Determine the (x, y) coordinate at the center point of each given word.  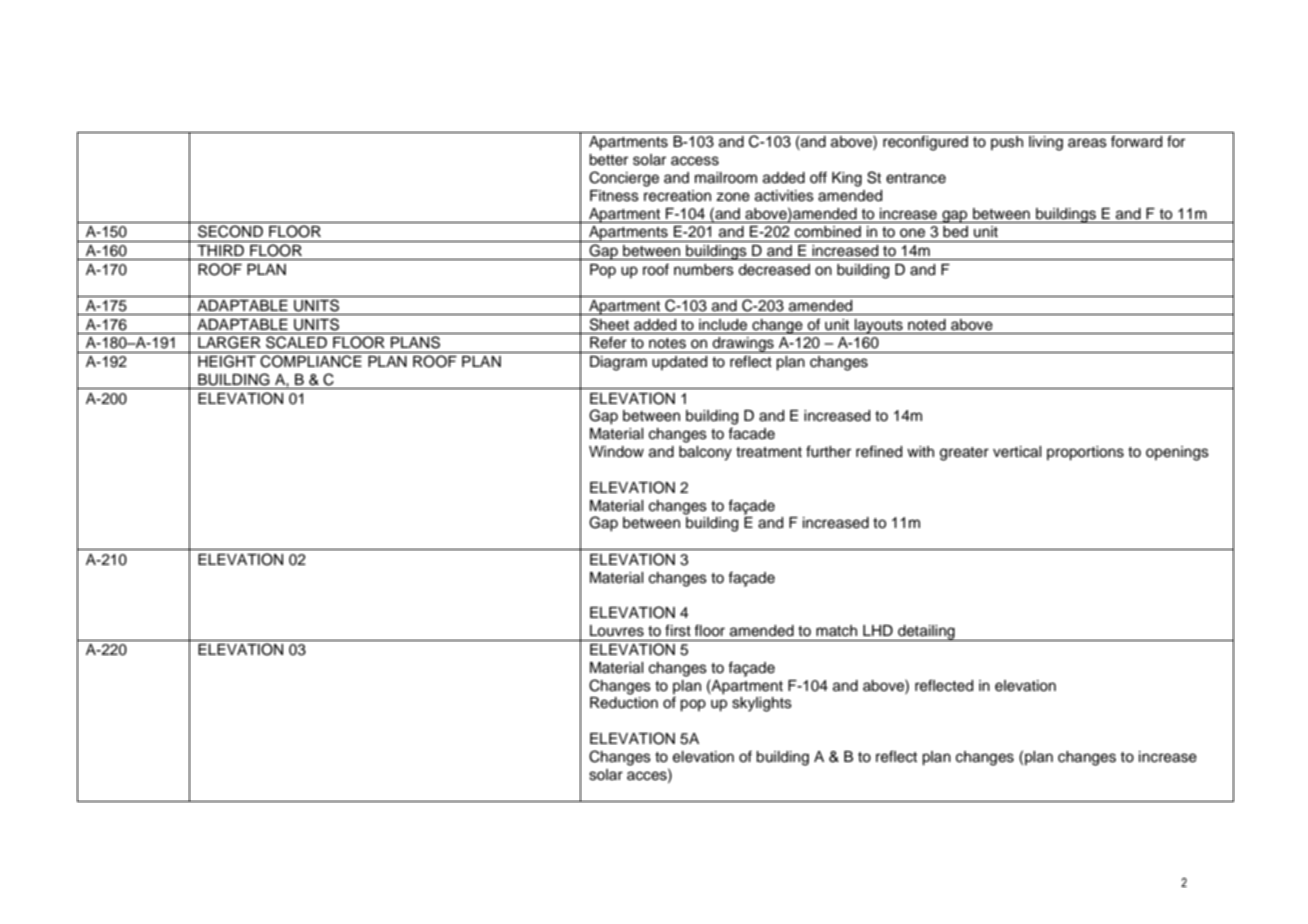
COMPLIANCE (311, 361)
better (608, 160)
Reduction (624, 703)
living (1046, 143)
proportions (1085, 453)
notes (667, 343)
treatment (769, 452)
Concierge (624, 179)
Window (616, 452)
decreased (774, 270)
